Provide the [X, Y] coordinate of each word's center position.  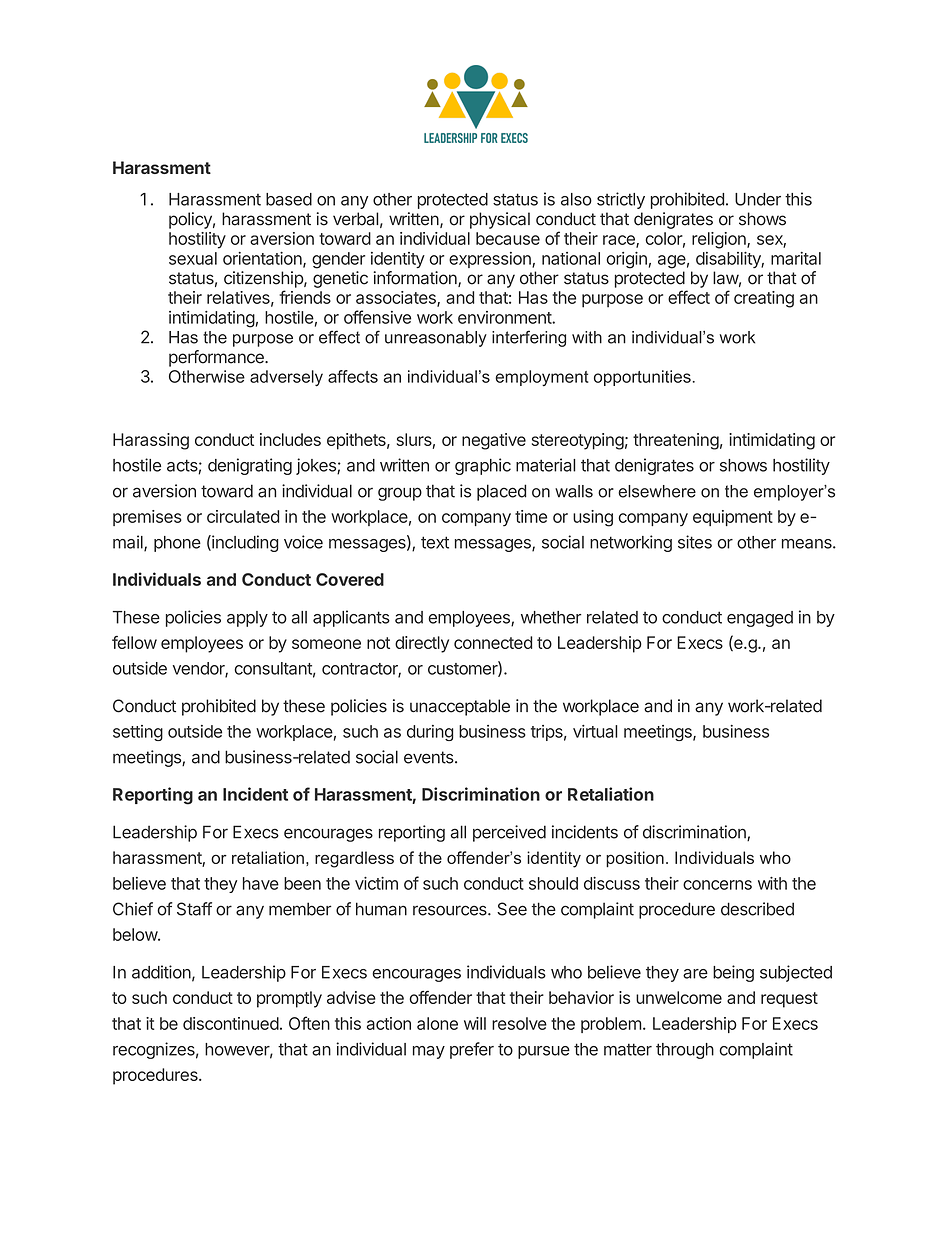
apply [247, 619]
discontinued [231, 1023]
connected [493, 642]
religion [720, 240]
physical [500, 220]
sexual [193, 258]
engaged [760, 619]
